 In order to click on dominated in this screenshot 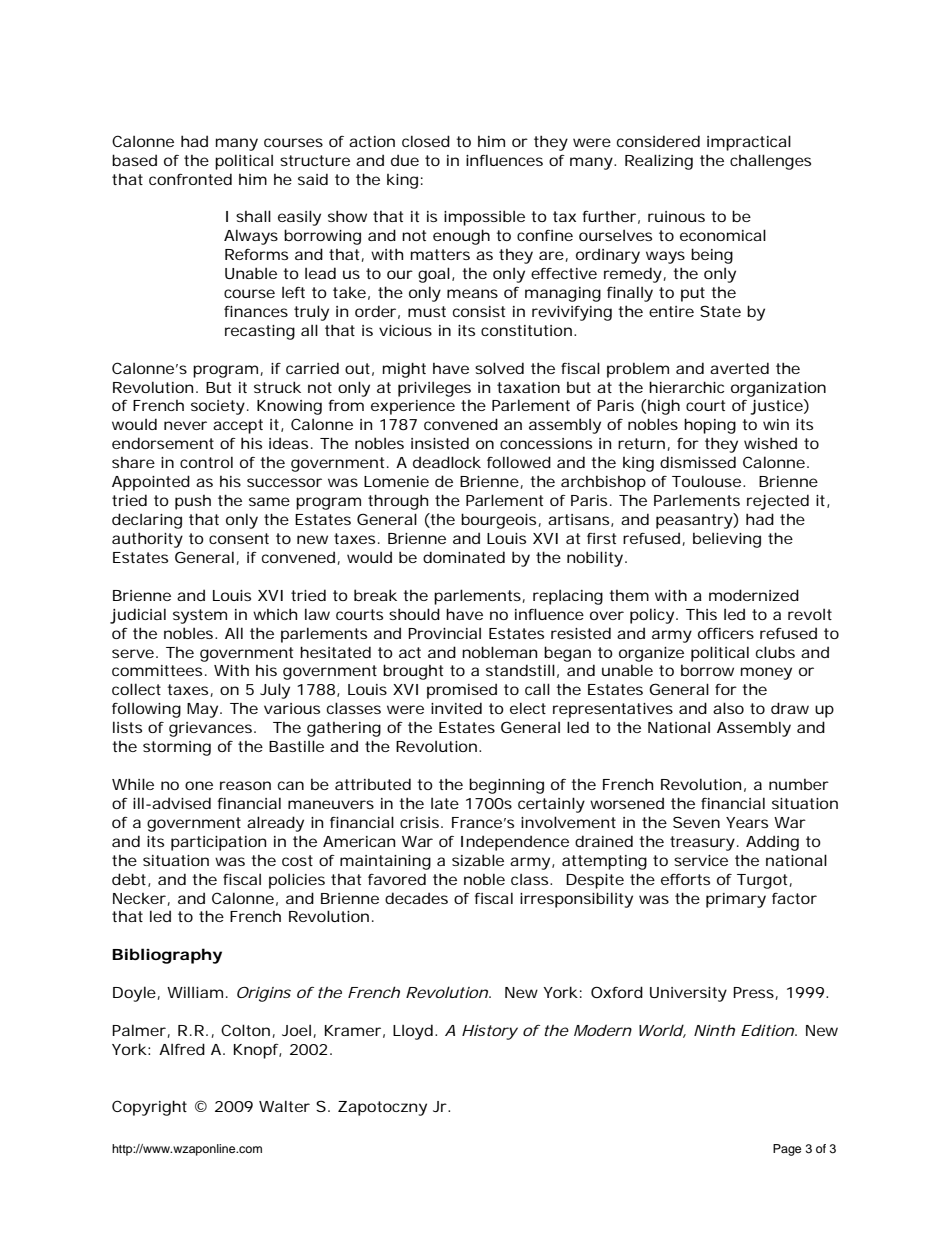, I will do `click(464, 557)`.
